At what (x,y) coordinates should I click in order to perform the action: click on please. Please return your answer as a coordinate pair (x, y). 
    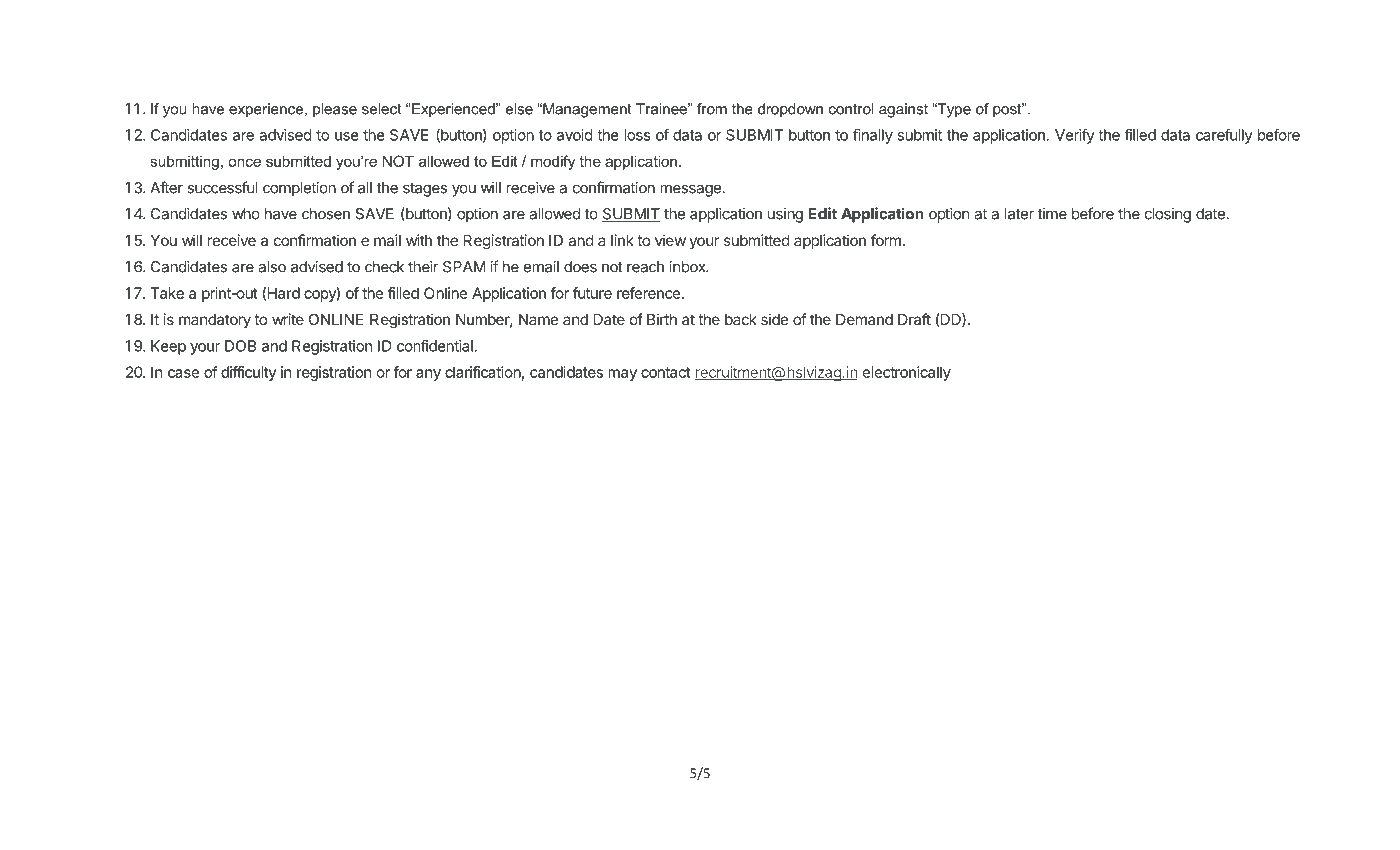
    Looking at the image, I should click on (335, 110).
